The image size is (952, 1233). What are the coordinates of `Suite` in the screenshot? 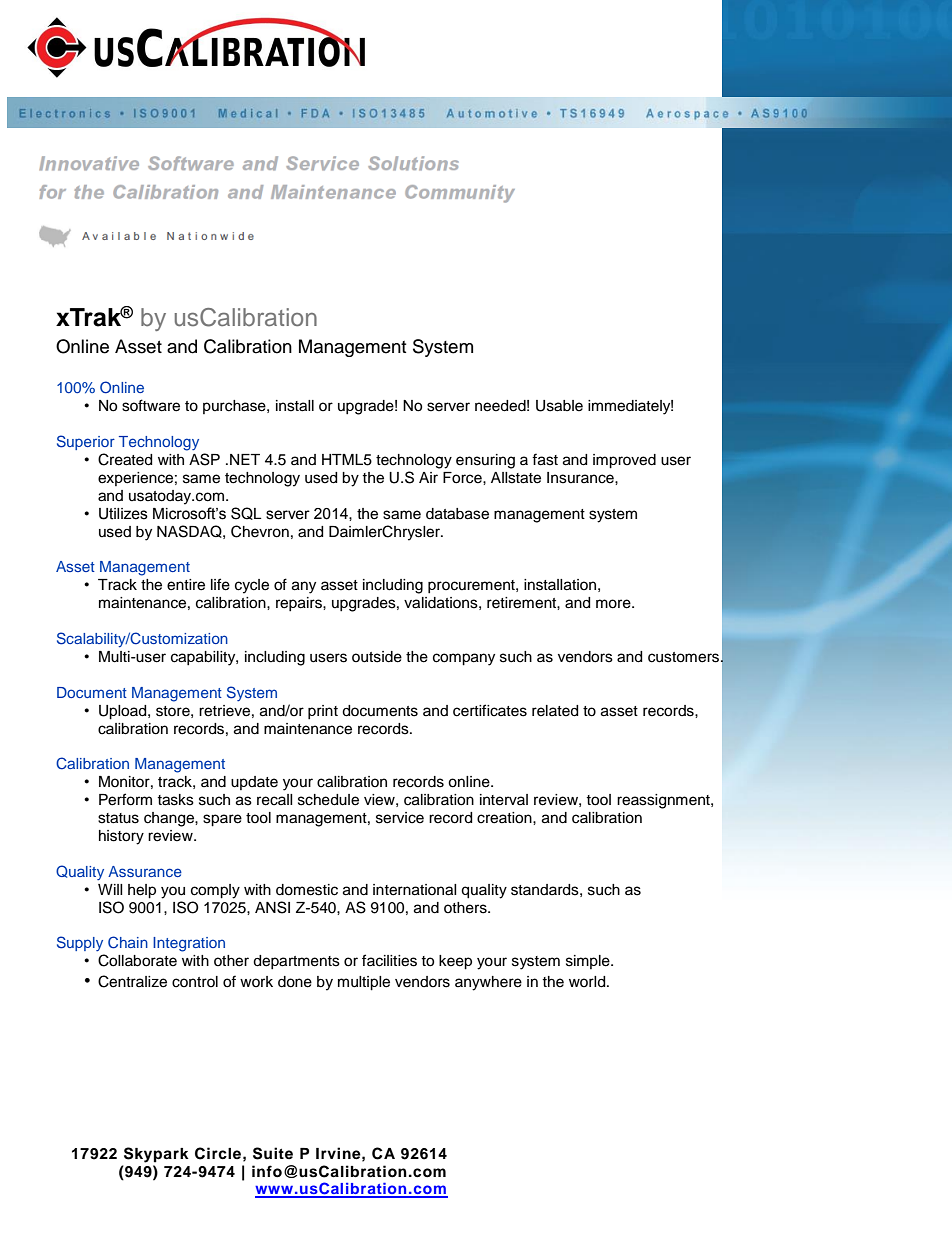 It's located at (273, 1153).
